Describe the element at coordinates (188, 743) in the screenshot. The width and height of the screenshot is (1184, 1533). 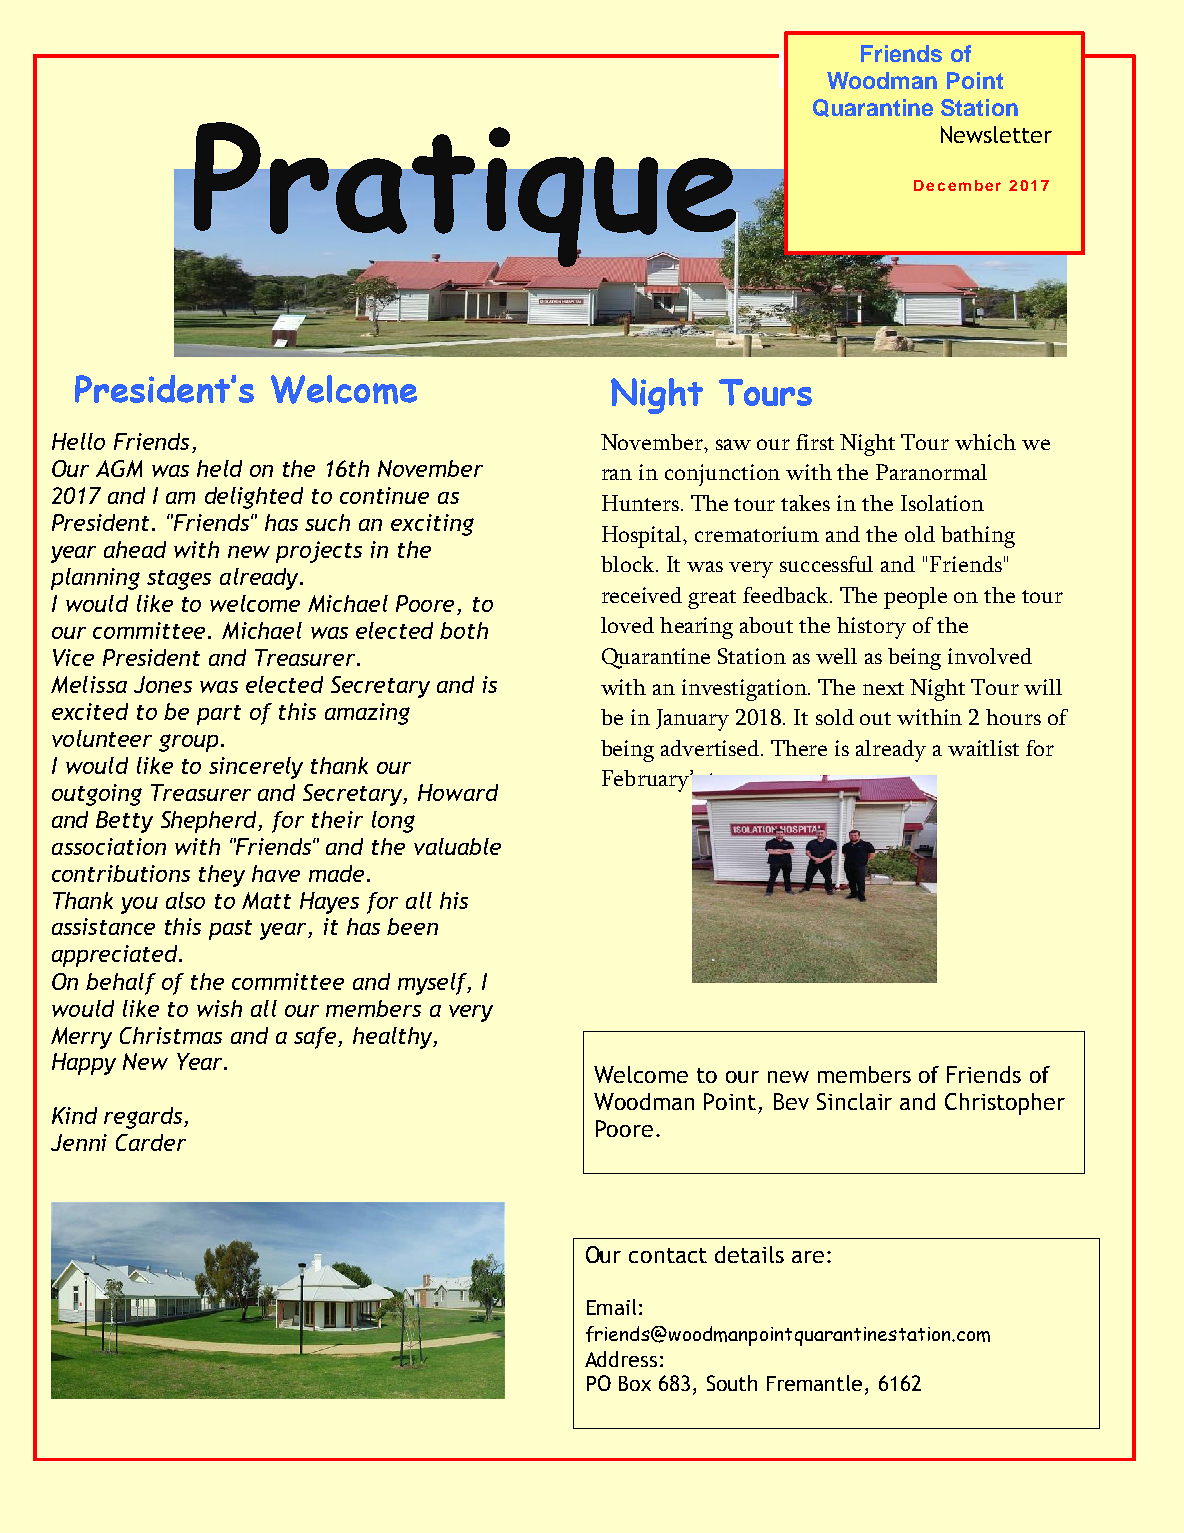
I see `group` at that location.
